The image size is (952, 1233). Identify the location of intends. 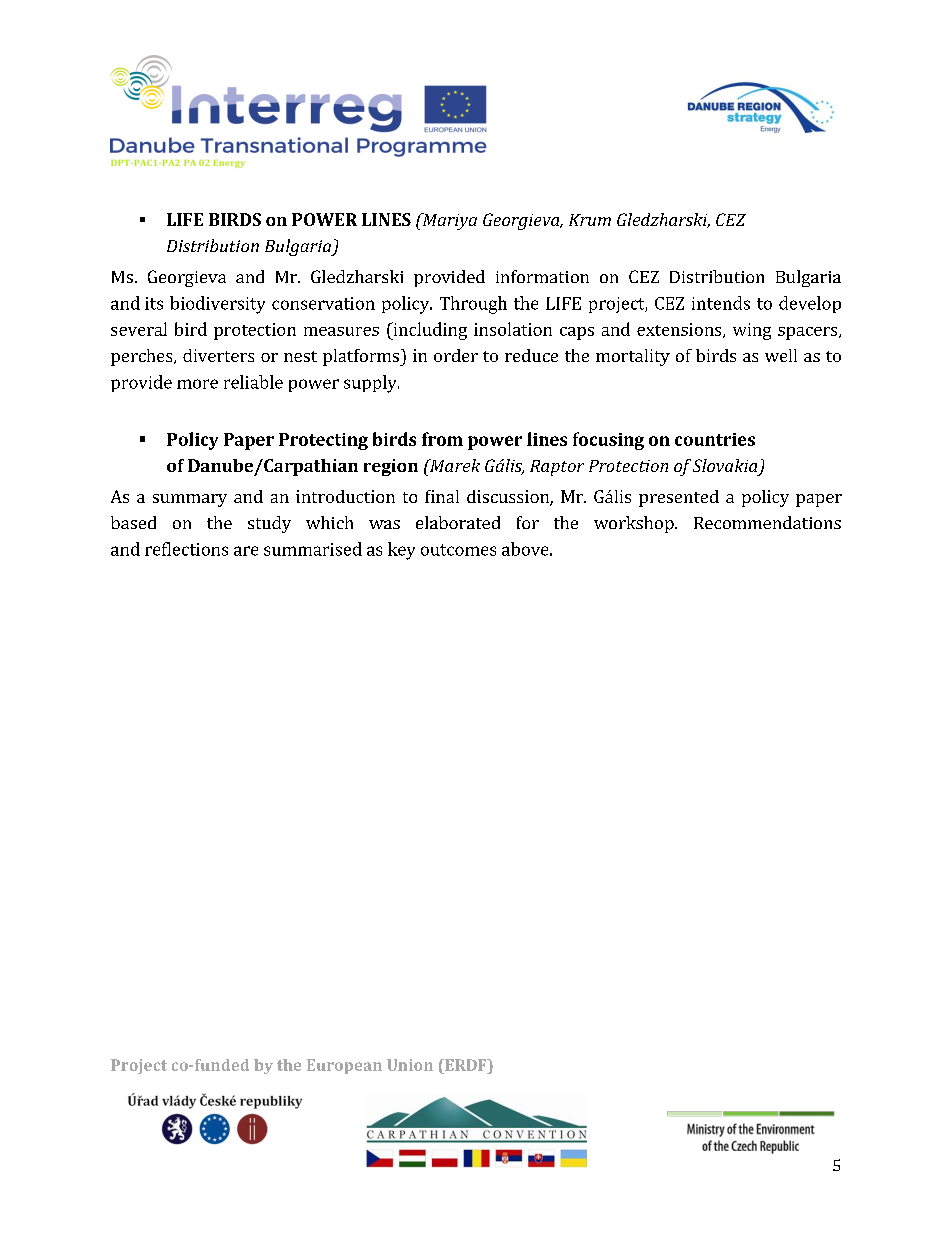
(721, 303).
